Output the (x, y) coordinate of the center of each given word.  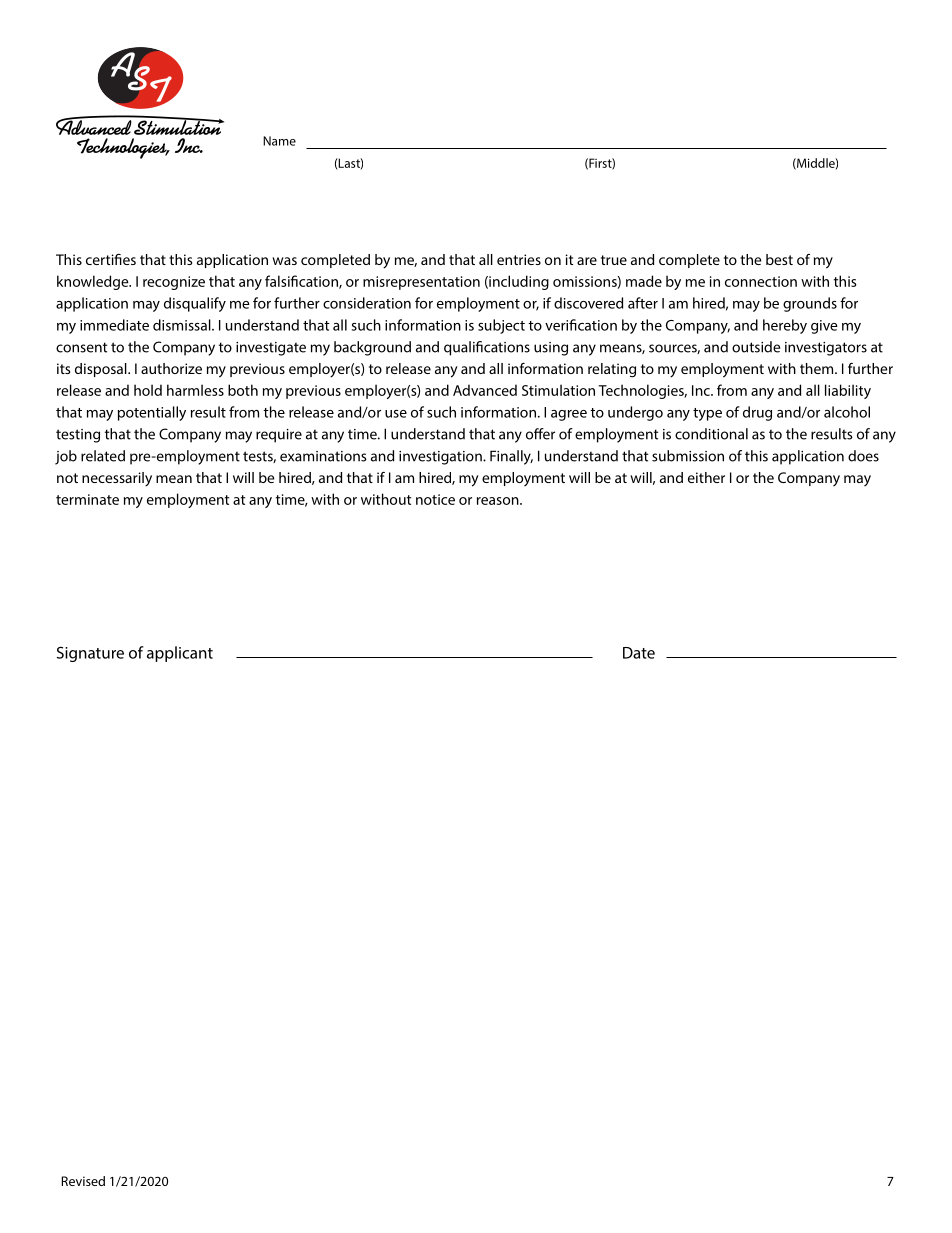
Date (639, 653)
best (779, 259)
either (706, 477)
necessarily (117, 479)
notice (435, 499)
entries (519, 259)
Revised (83, 1181)
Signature (90, 654)
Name (279, 141)
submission (688, 456)
